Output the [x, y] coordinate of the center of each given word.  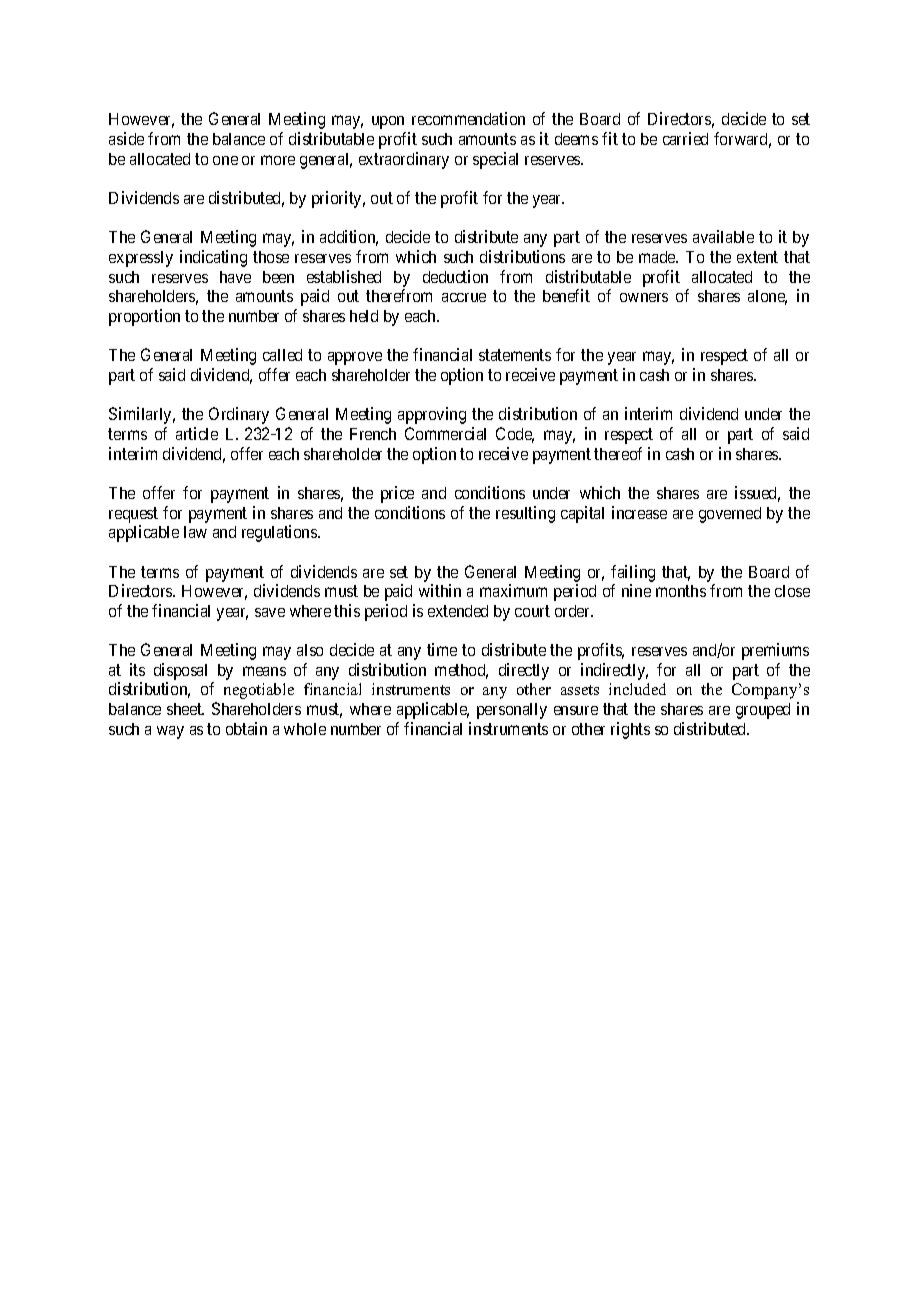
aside [126, 138]
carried [685, 138]
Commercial [445, 433]
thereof [618, 453]
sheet [185, 709]
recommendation [468, 118]
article [197, 433]
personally [512, 711]
